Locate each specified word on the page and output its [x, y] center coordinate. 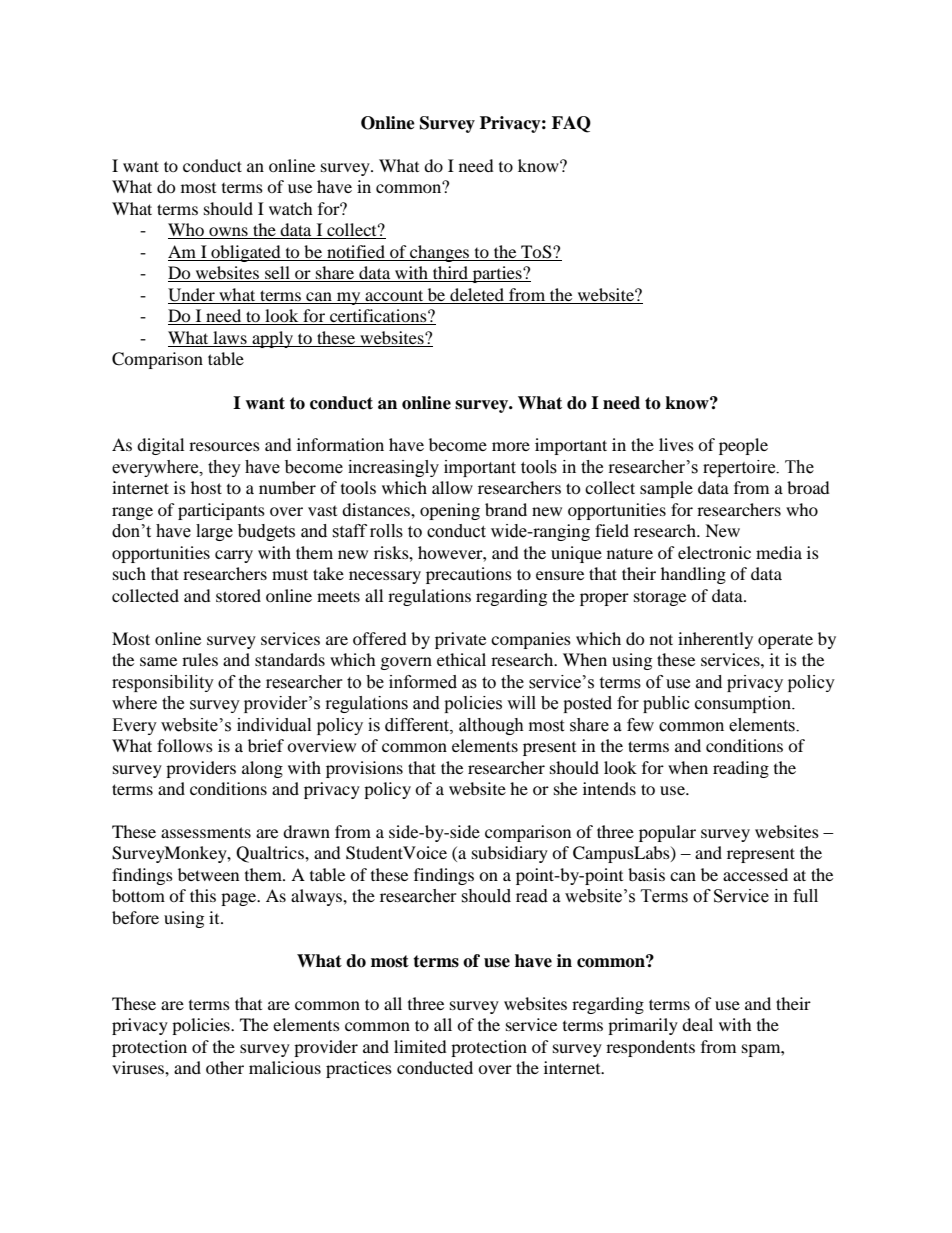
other [225, 1067]
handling [693, 575]
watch [291, 208]
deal [697, 1024]
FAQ [571, 124]
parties [497, 274]
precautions [469, 575]
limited [420, 1046]
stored [238, 595]
